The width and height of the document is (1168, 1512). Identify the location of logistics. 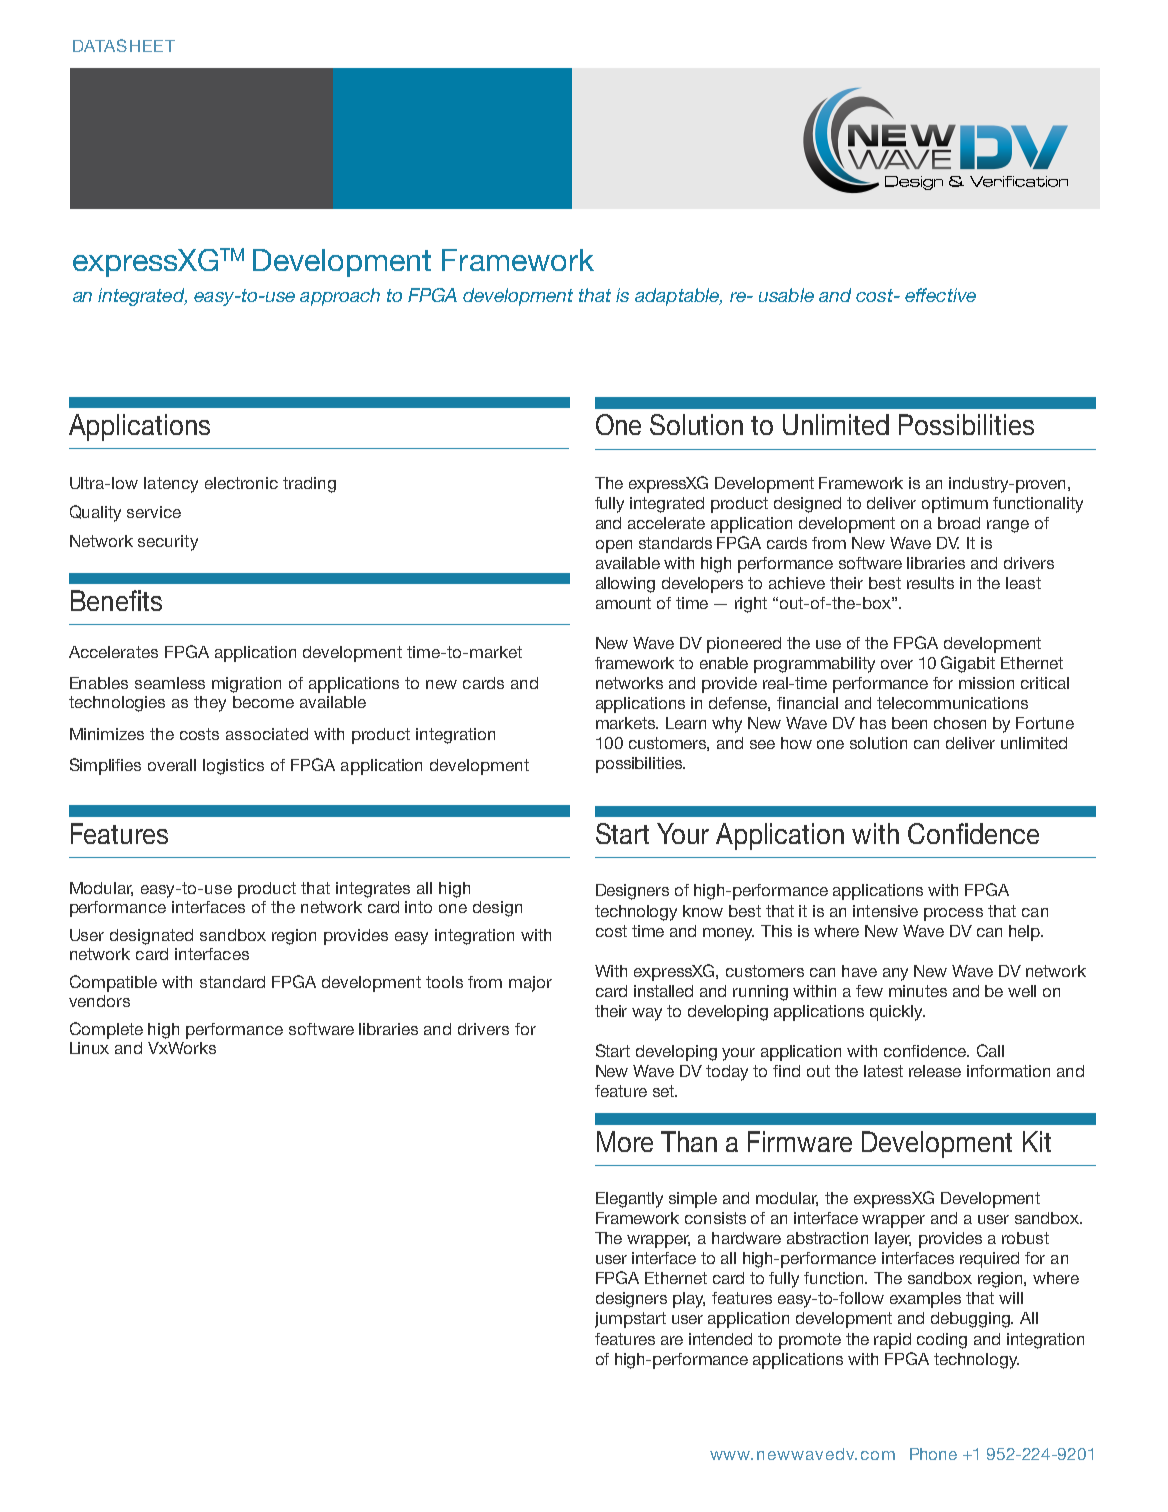
(233, 767).
